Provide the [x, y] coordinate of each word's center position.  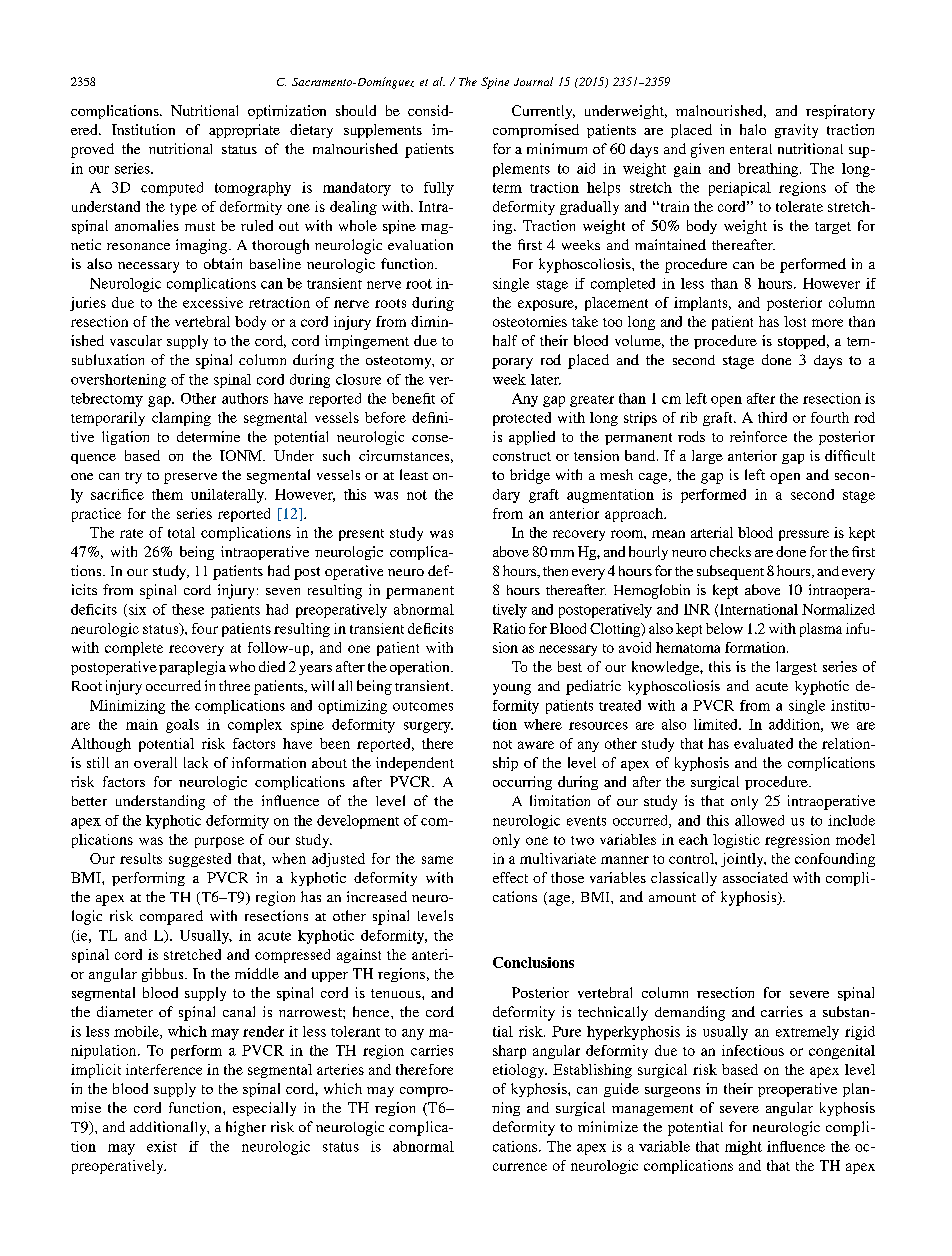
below [724, 628]
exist [162, 1146]
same [437, 860]
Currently [543, 112]
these [188, 609]
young [512, 689]
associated [755, 877]
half [505, 340]
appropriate [244, 131]
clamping [181, 419]
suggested [200, 860]
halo [753, 129]
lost [795, 321]
